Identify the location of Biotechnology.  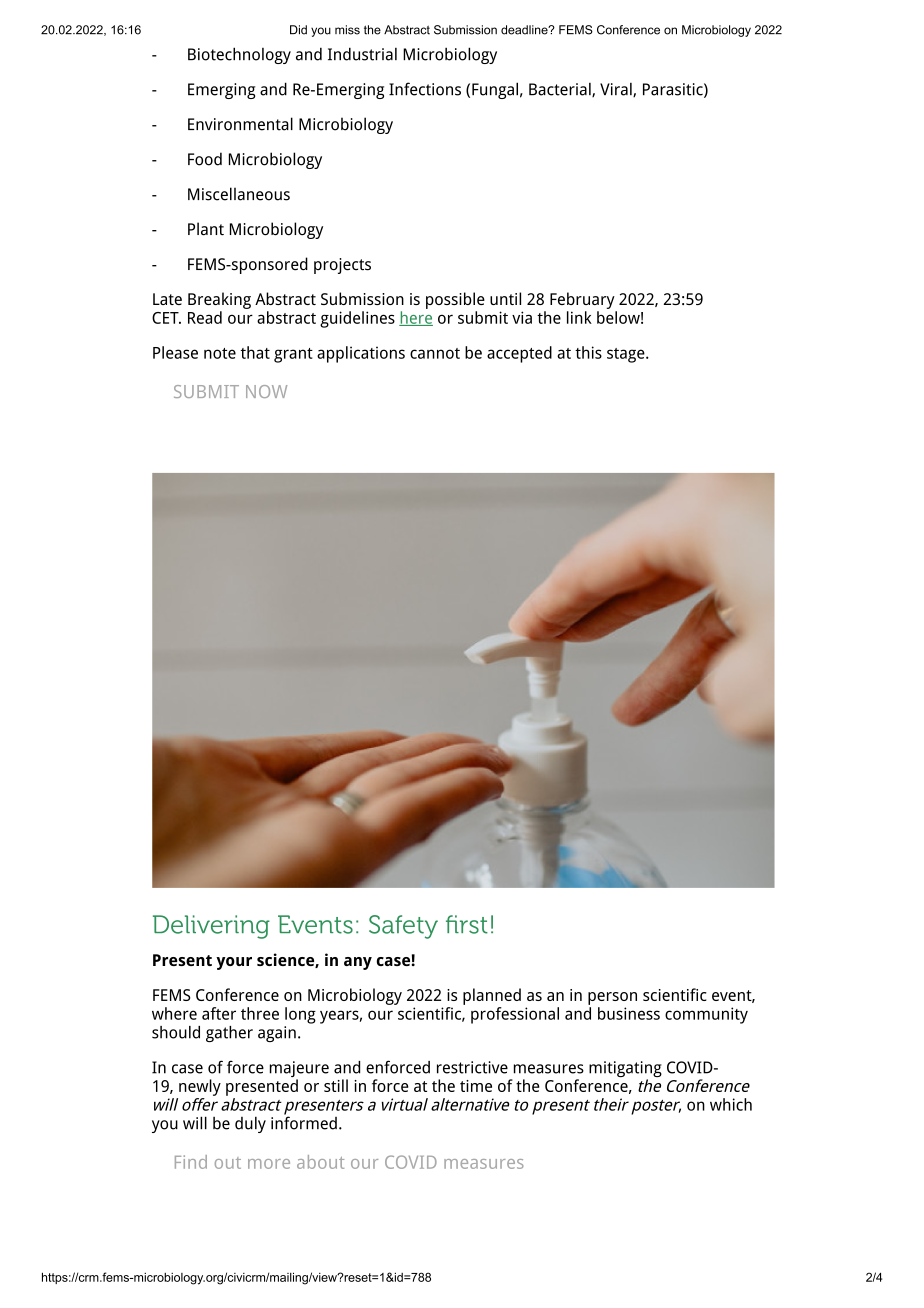
(239, 55).
